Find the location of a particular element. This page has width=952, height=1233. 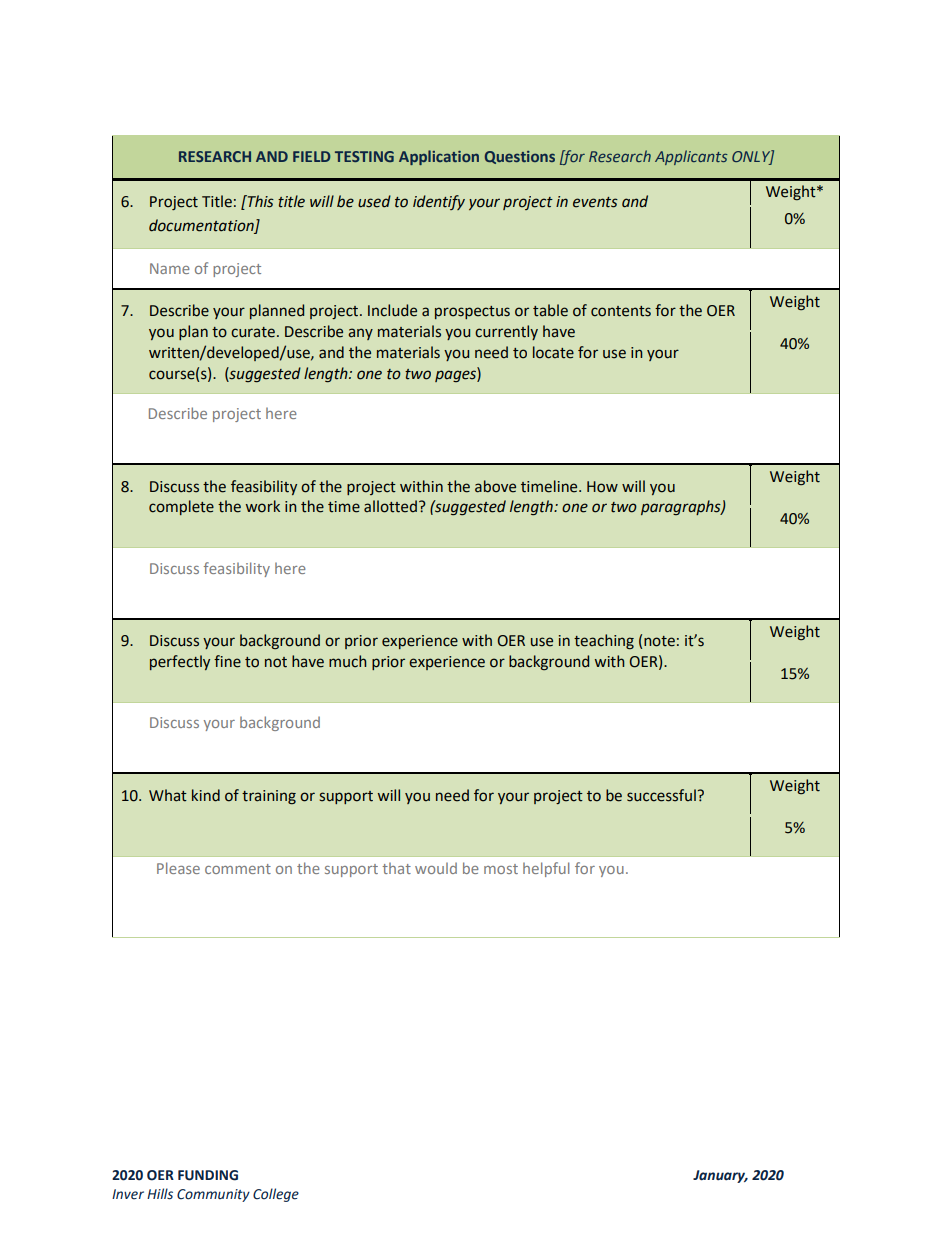

fine is located at coordinates (227, 661).
